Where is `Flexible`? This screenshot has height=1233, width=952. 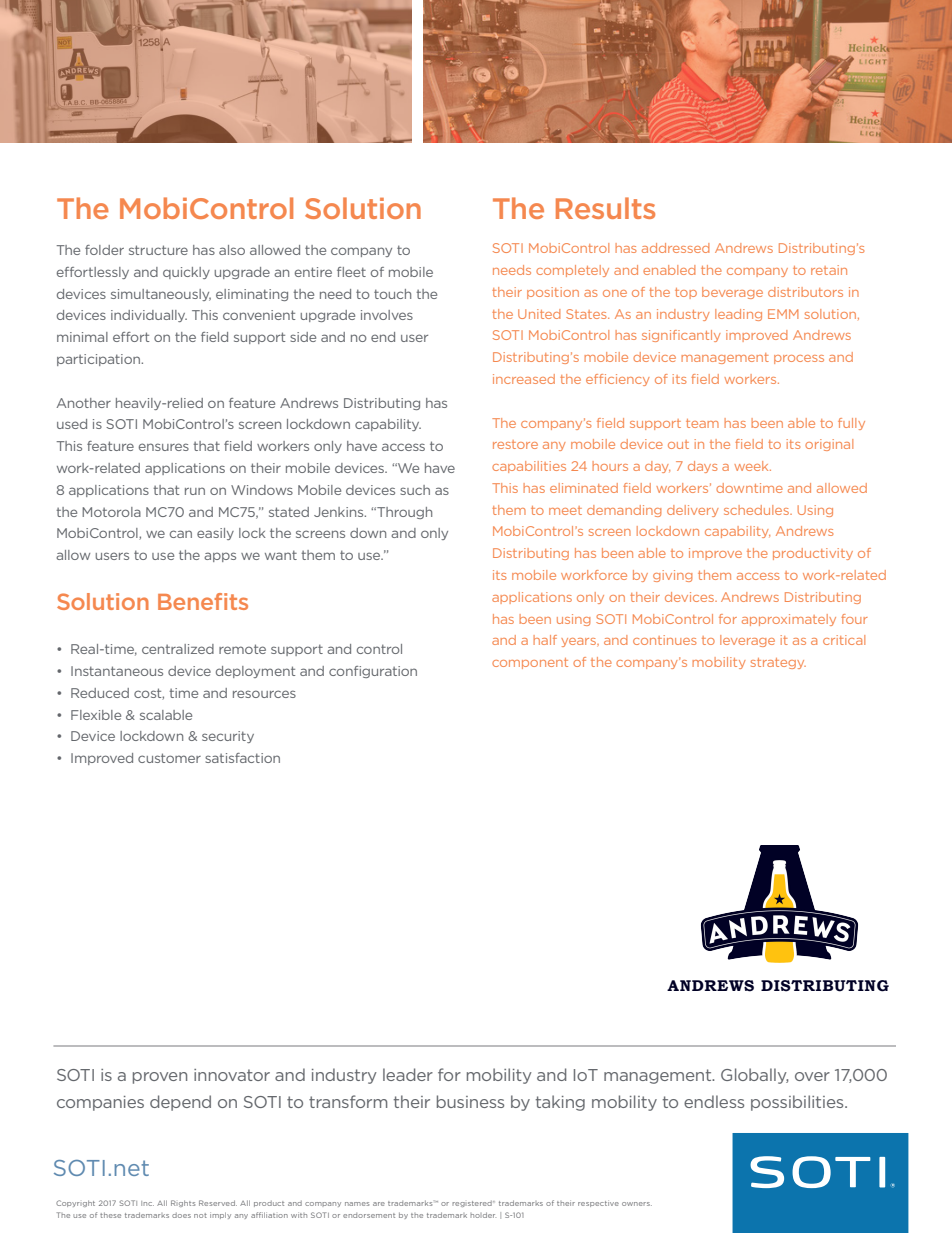 Flexible is located at coordinates (96, 715).
